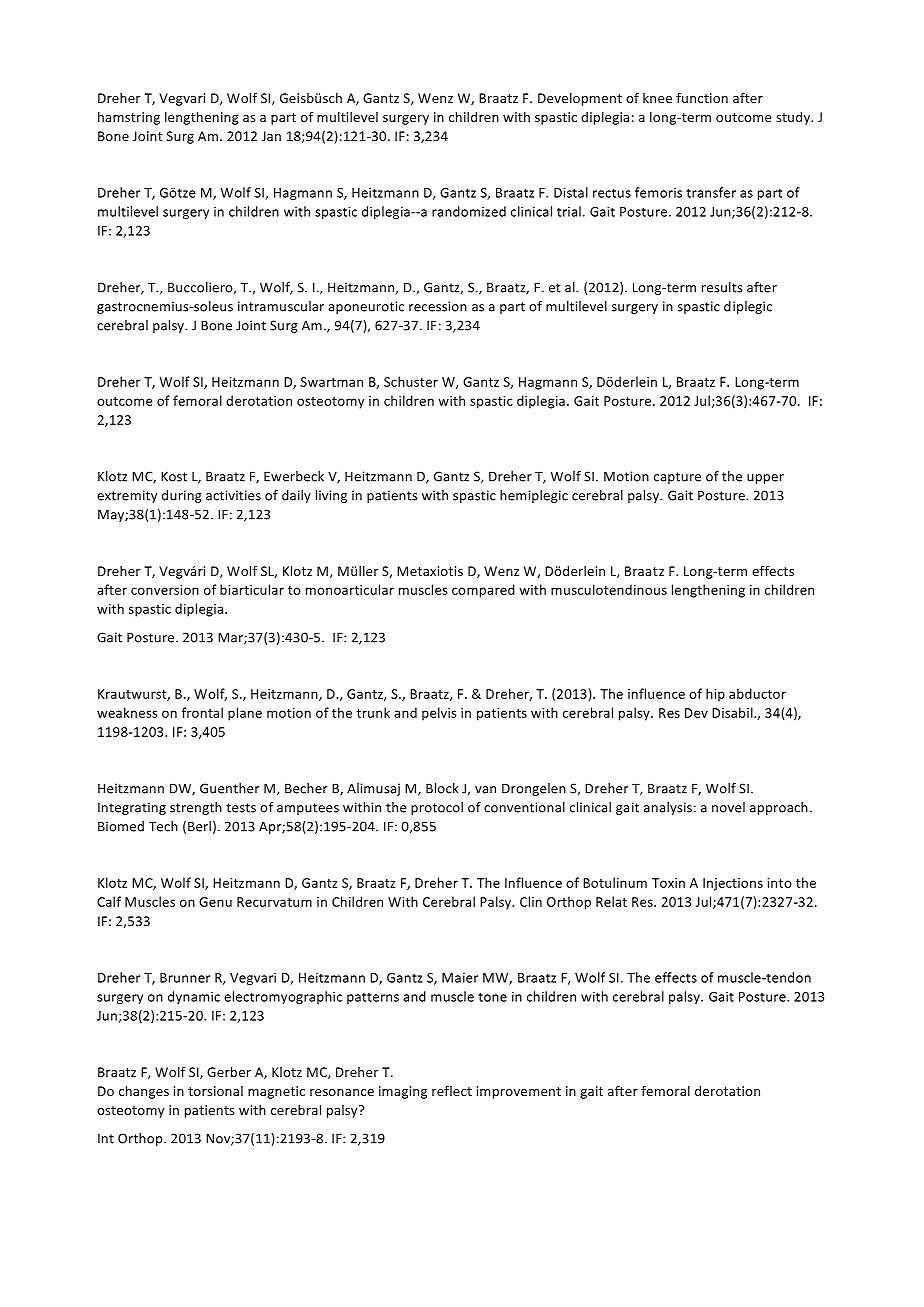 The width and height of the page is (924, 1307). I want to click on hamstring, so click(129, 118).
